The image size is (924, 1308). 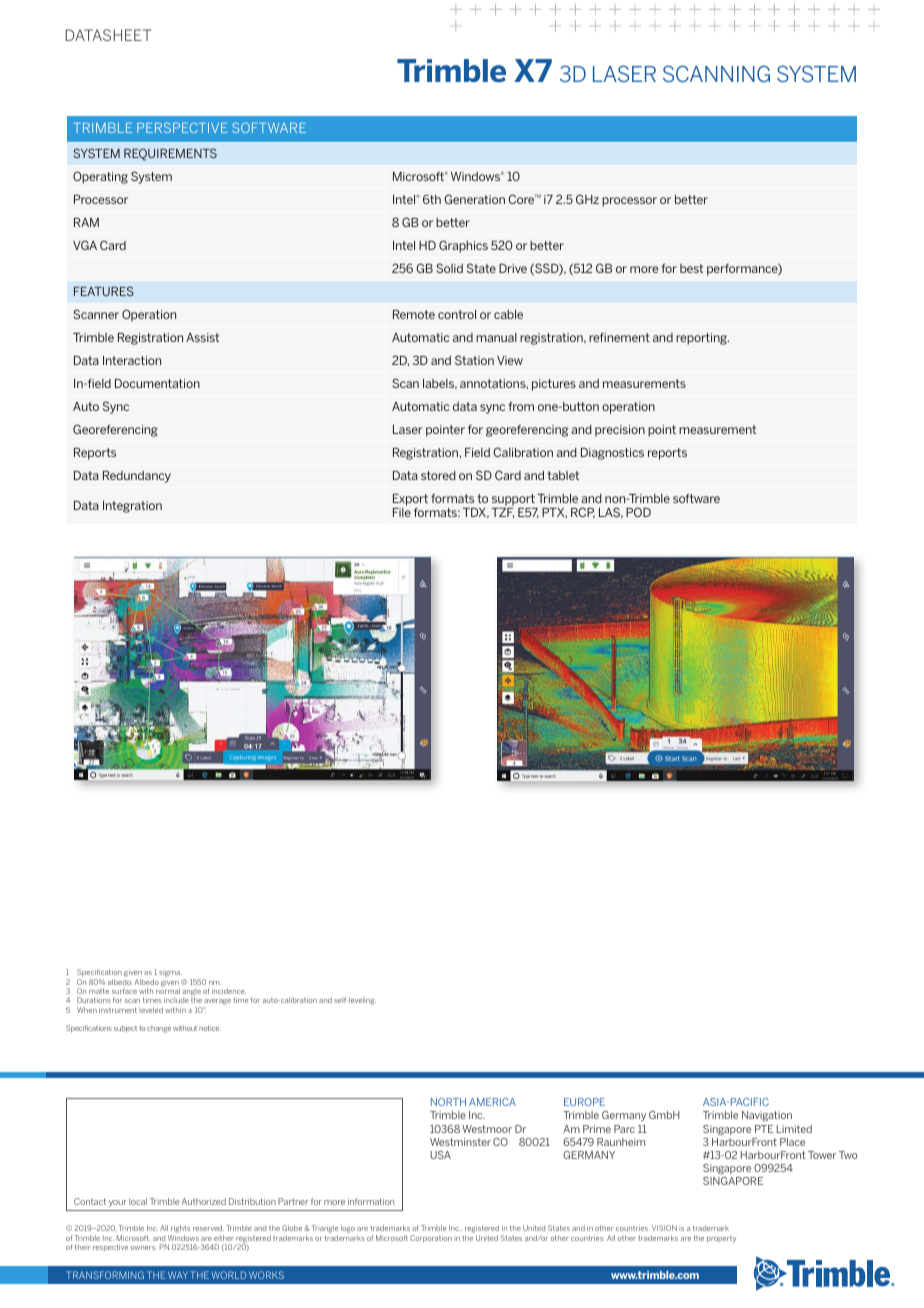 What do you see at coordinates (431, 1239) in the screenshot?
I see `Corporation` at bounding box center [431, 1239].
